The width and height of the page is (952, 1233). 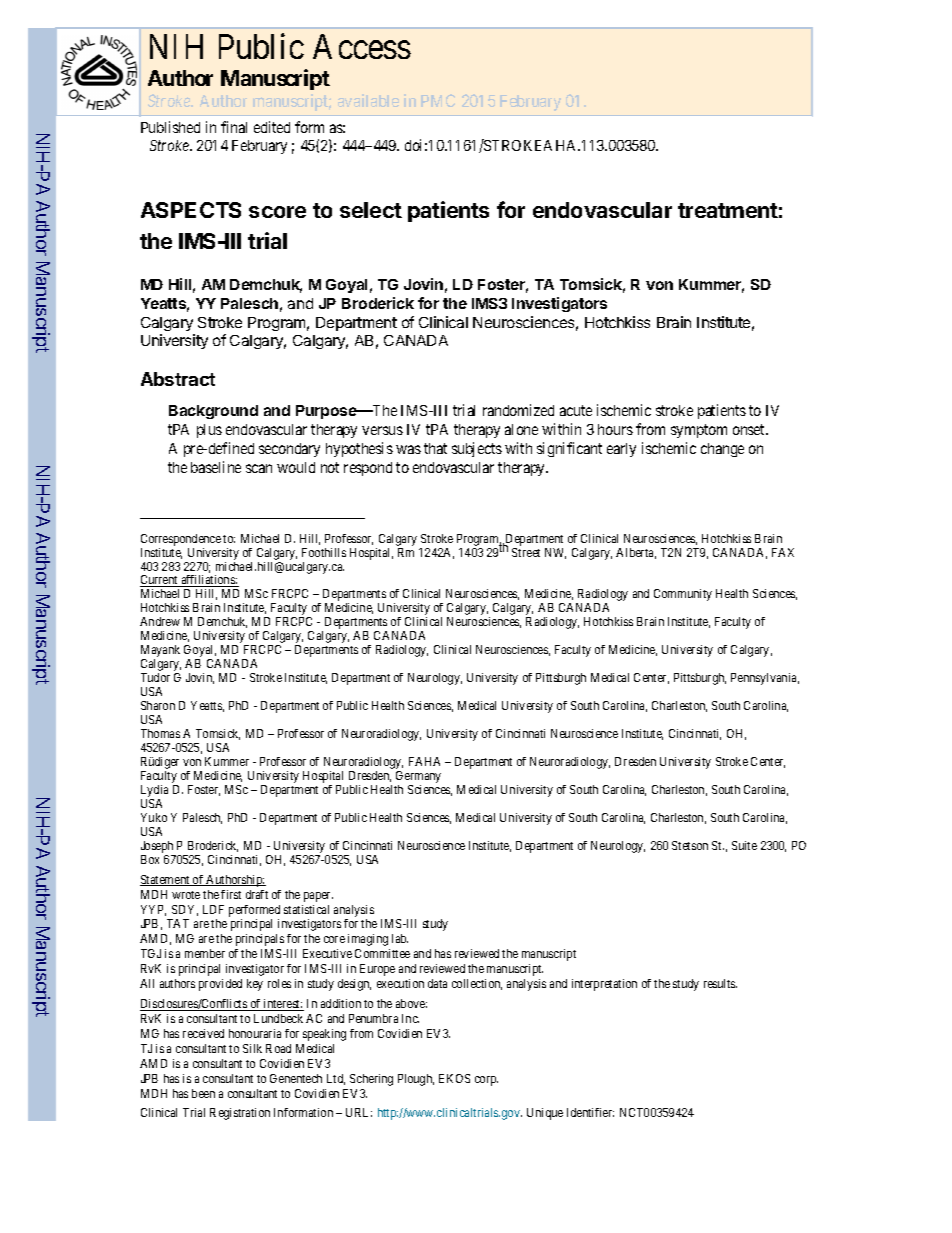 What do you see at coordinates (418, 778) in the page?
I see `Germany` at bounding box center [418, 778].
